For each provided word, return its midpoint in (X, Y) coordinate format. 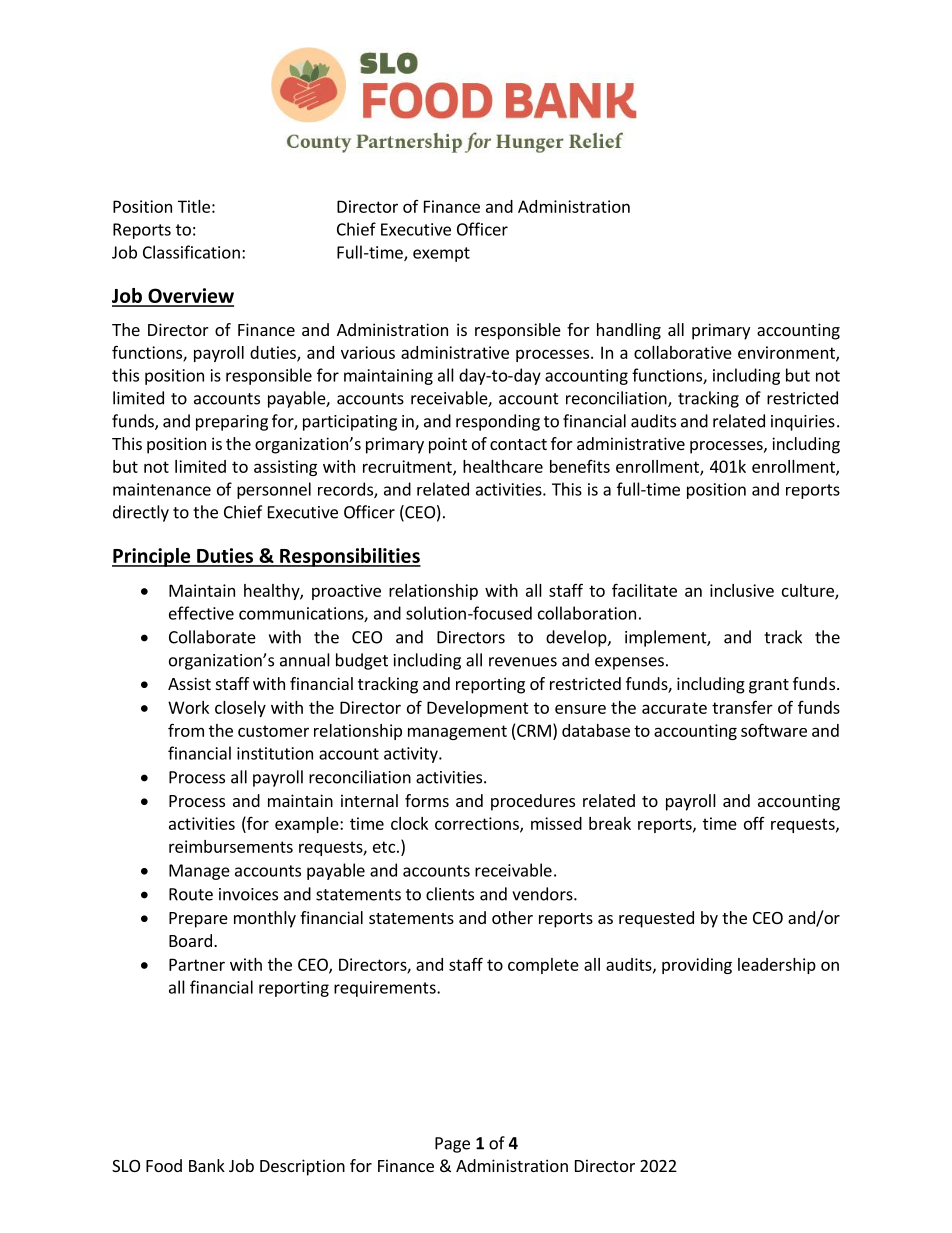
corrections (478, 824)
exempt (441, 254)
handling (629, 331)
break (610, 823)
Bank (207, 1165)
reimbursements (231, 846)
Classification (191, 252)
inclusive (742, 590)
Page (452, 1145)
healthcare (503, 466)
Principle (152, 557)
